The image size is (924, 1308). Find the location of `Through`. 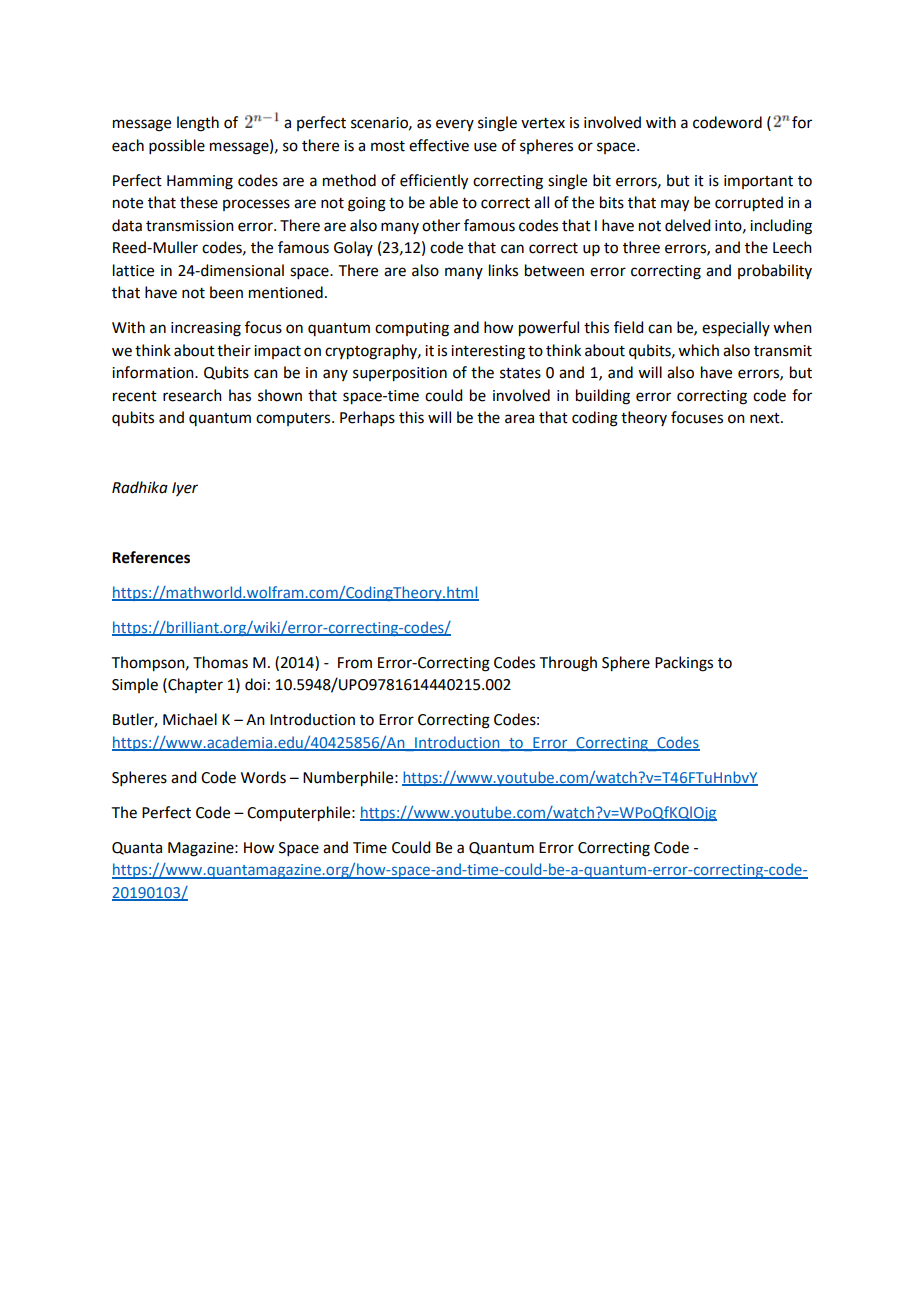

Through is located at coordinates (568, 664).
